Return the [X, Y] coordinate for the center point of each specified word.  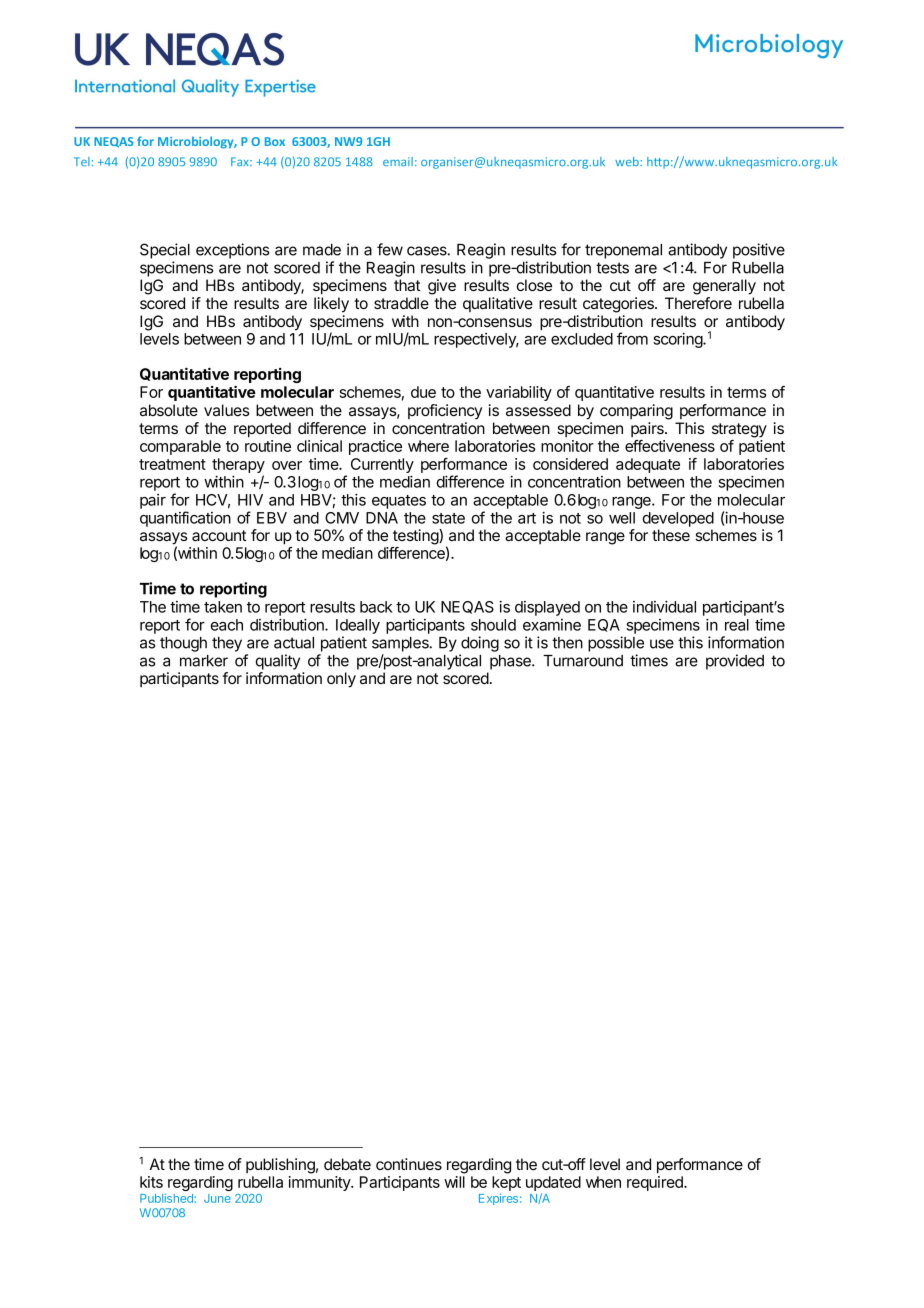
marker [204, 661]
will [454, 1182]
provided [735, 662]
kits [151, 1182]
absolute [169, 410]
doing [480, 644]
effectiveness [670, 446]
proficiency [445, 412]
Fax [241, 161]
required [656, 1183]
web [628, 161]
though [183, 644]
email [398, 161]
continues [409, 1164]
